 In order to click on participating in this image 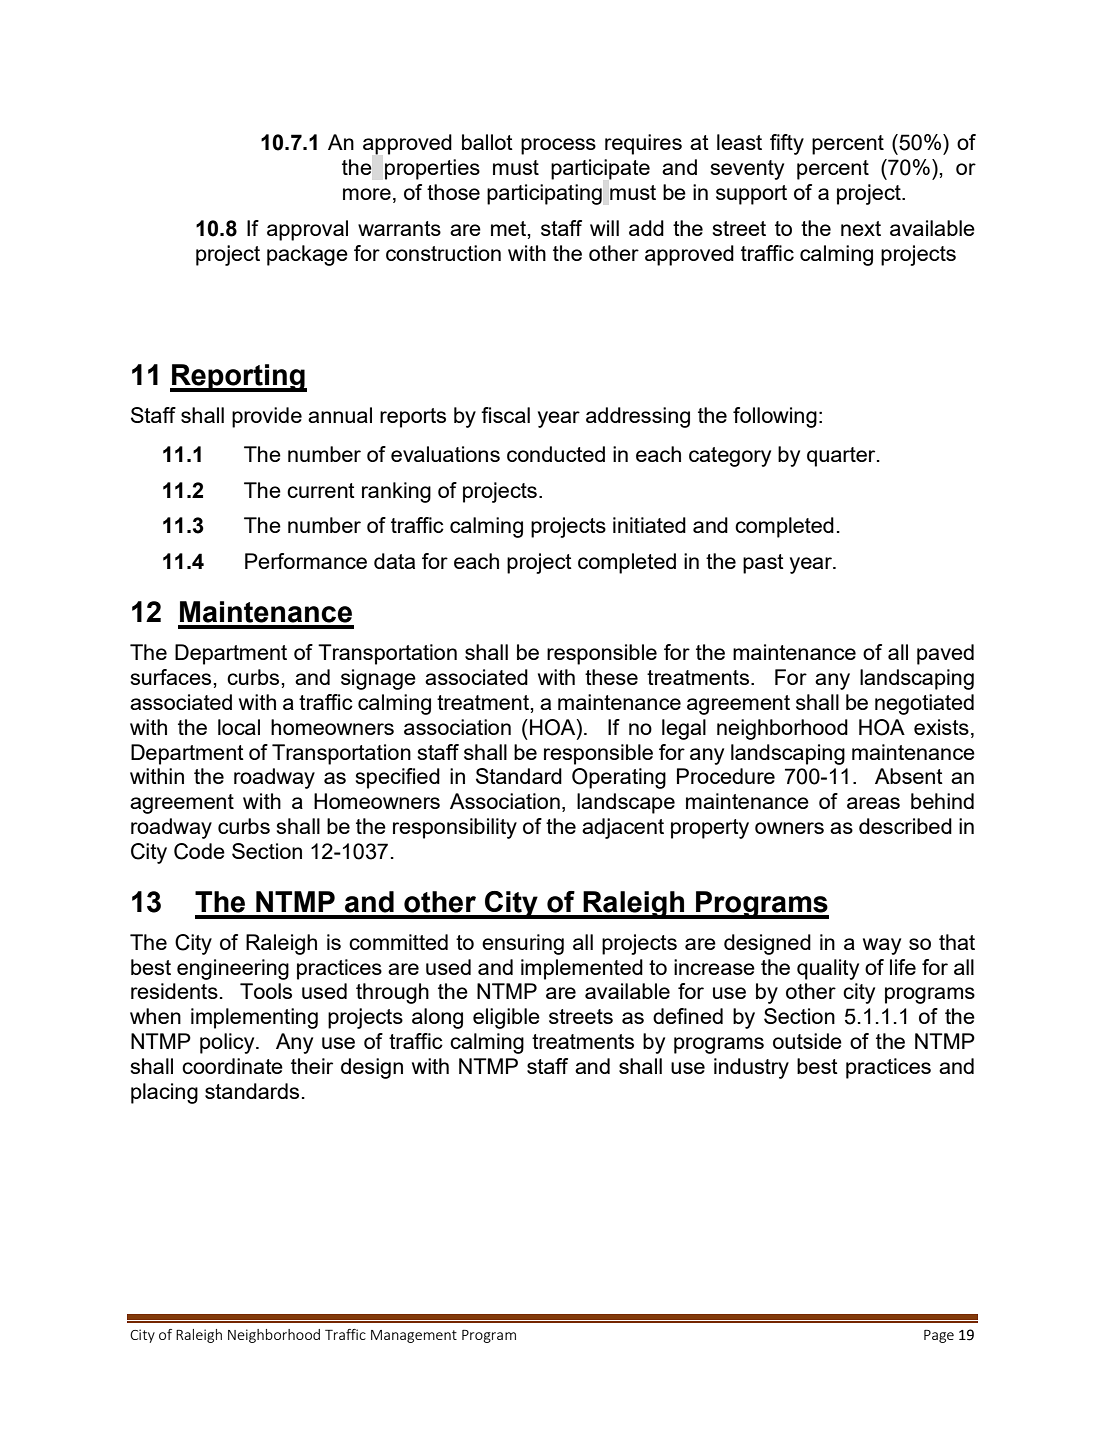, I will do `click(544, 194)`.
